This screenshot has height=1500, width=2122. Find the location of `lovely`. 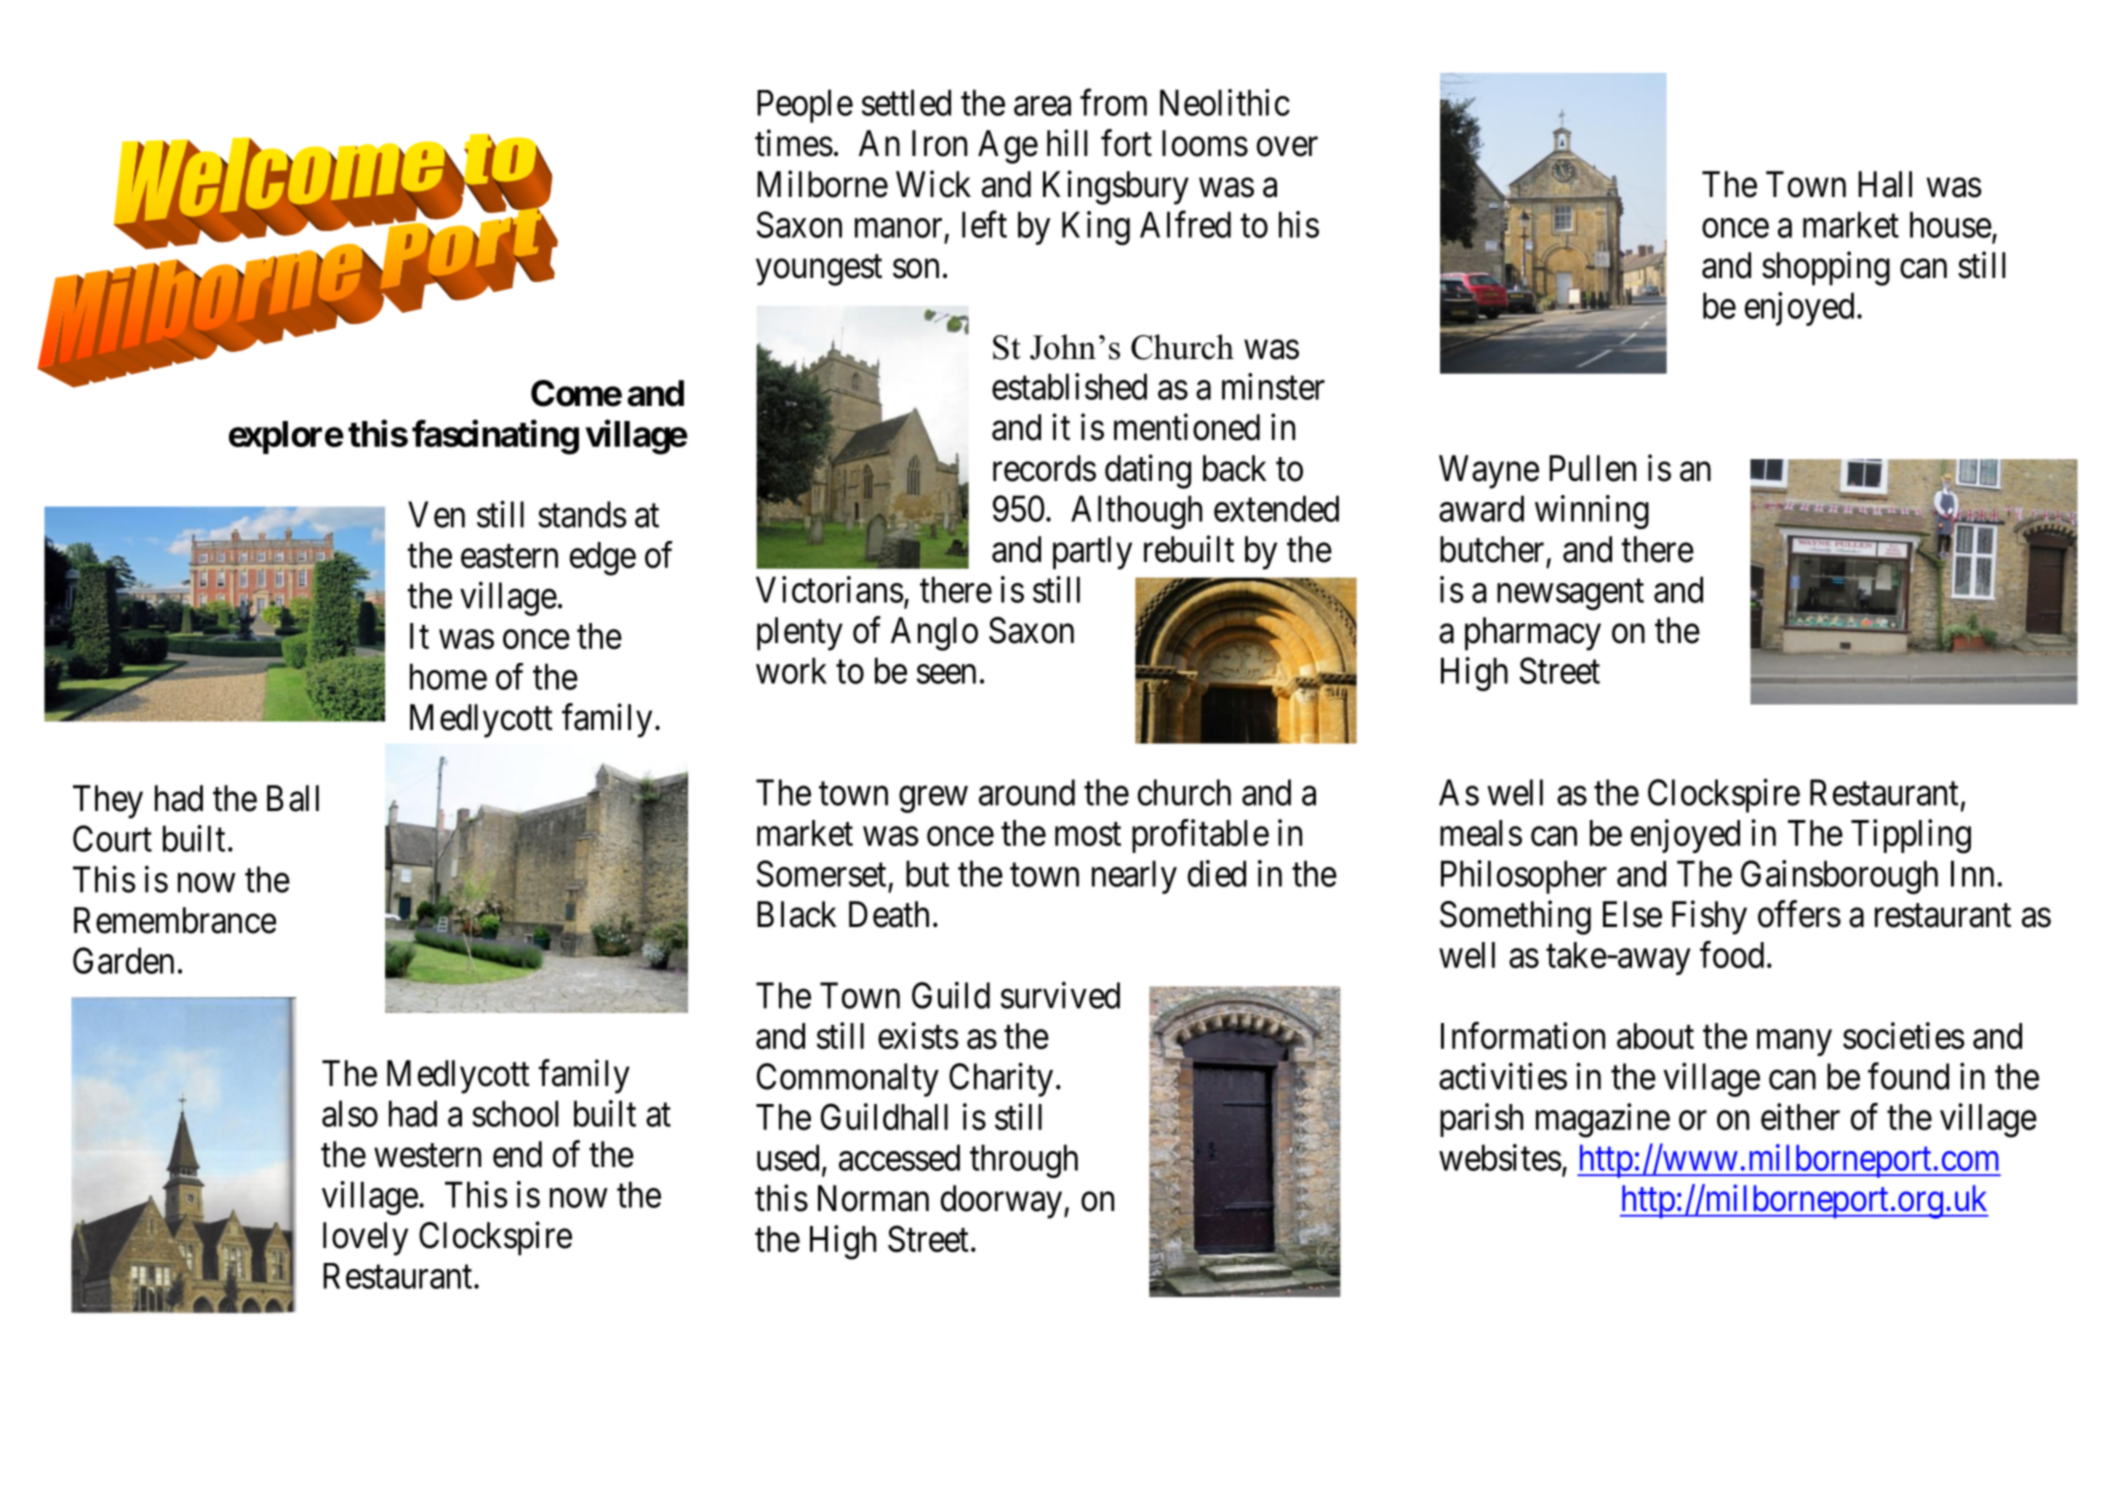

lovely is located at coordinates (365, 1239).
